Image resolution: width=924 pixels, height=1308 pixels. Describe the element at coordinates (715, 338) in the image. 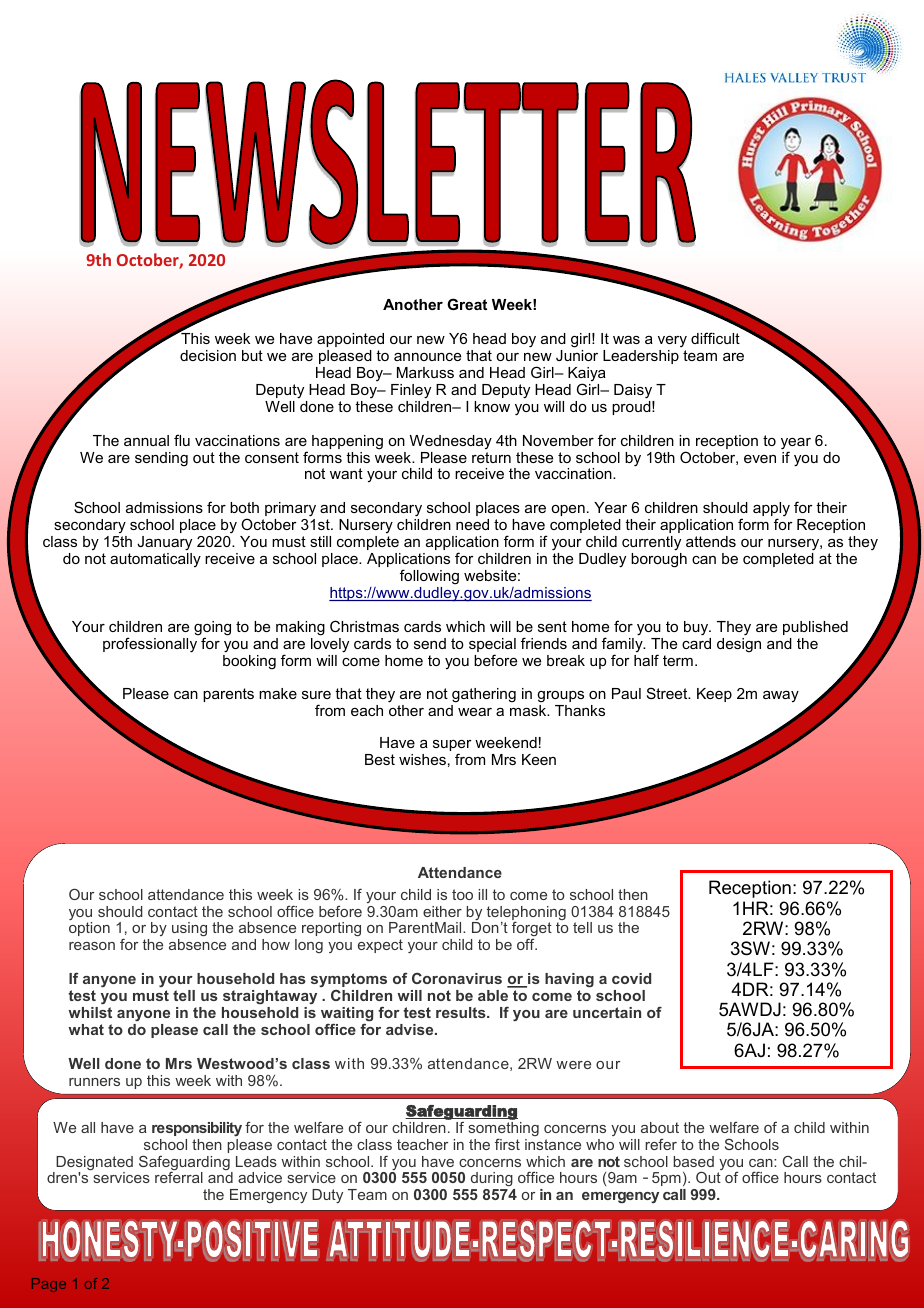

I see `difficult` at that location.
